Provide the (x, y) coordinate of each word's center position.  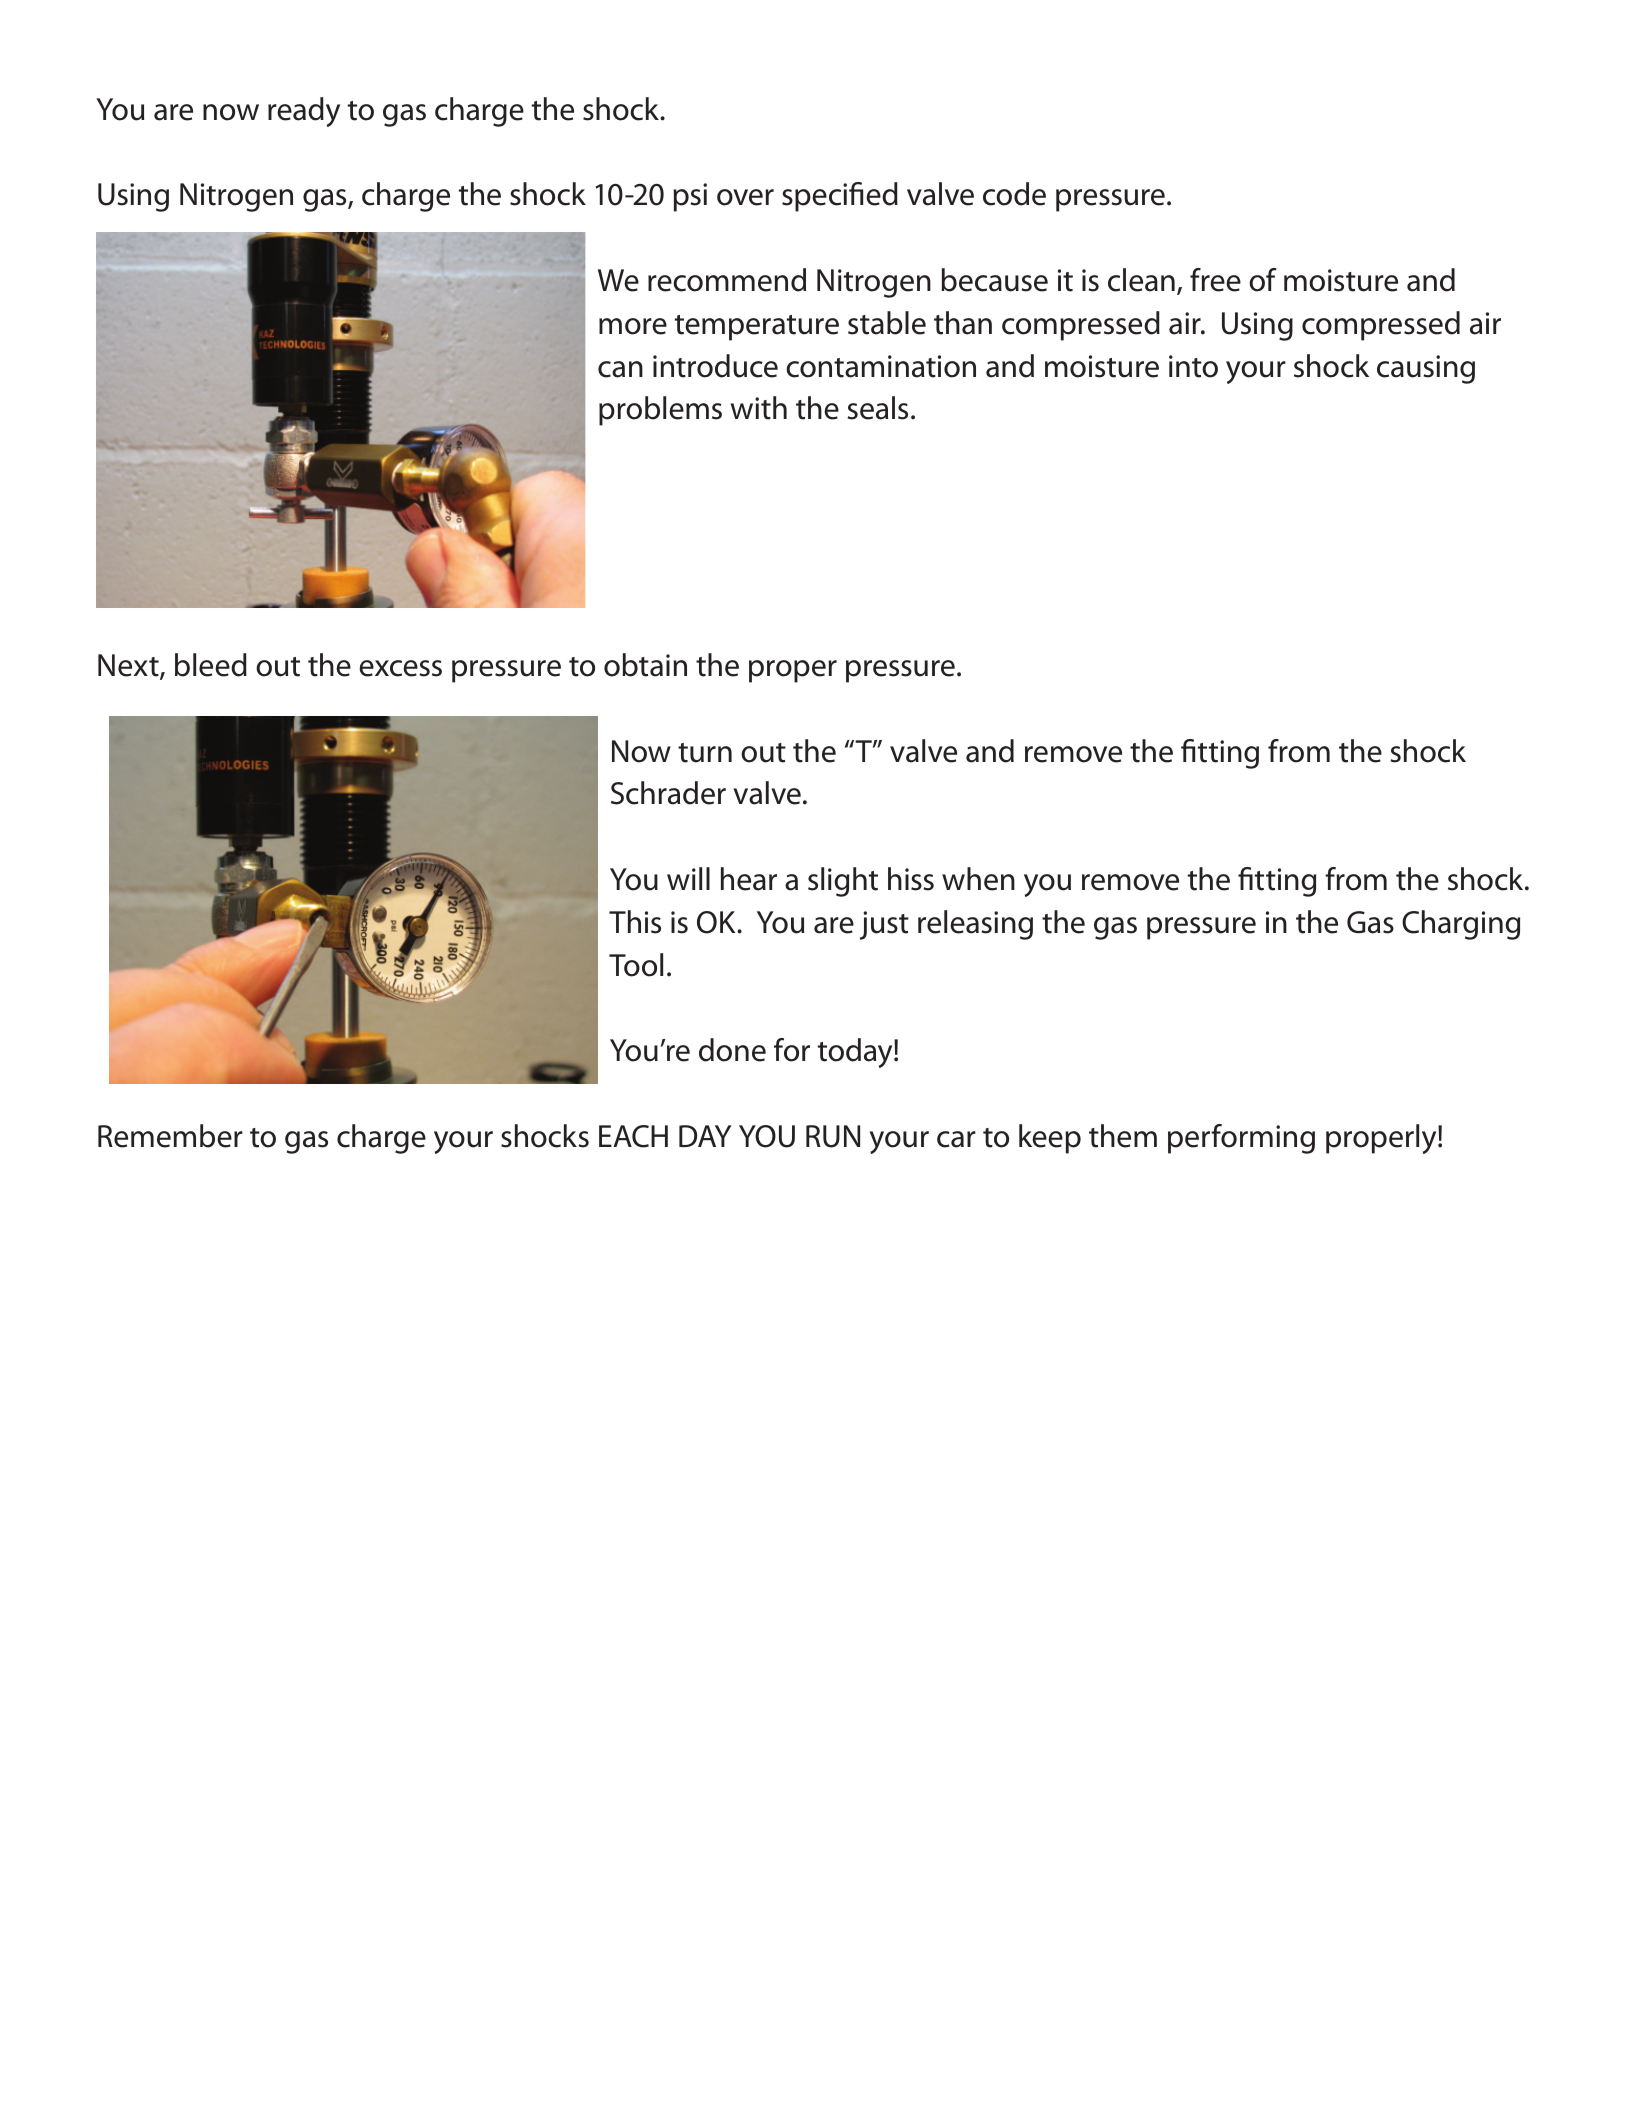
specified (840, 197)
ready (304, 112)
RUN (833, 1136)
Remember (170, 1136)
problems (660, 411)
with (759, 408)
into (1193, 366)
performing (1241, 1139)
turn (705, 753)
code (1014, 194)
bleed (211, 665)
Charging (1461, 925)
